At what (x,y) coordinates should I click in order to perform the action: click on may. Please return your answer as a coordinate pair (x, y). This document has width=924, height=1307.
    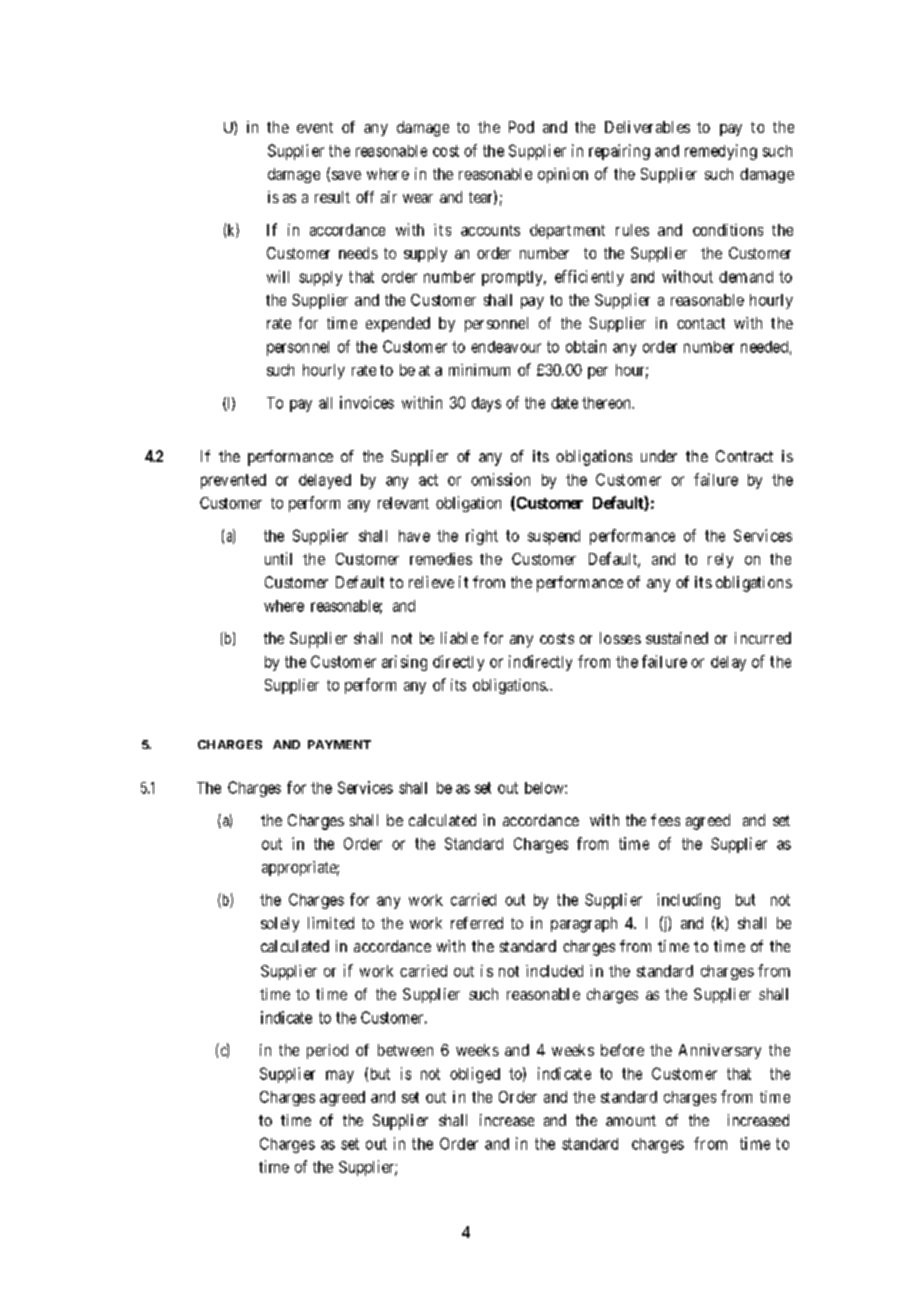
    Looking at the image, I should click on (340, 1076).
